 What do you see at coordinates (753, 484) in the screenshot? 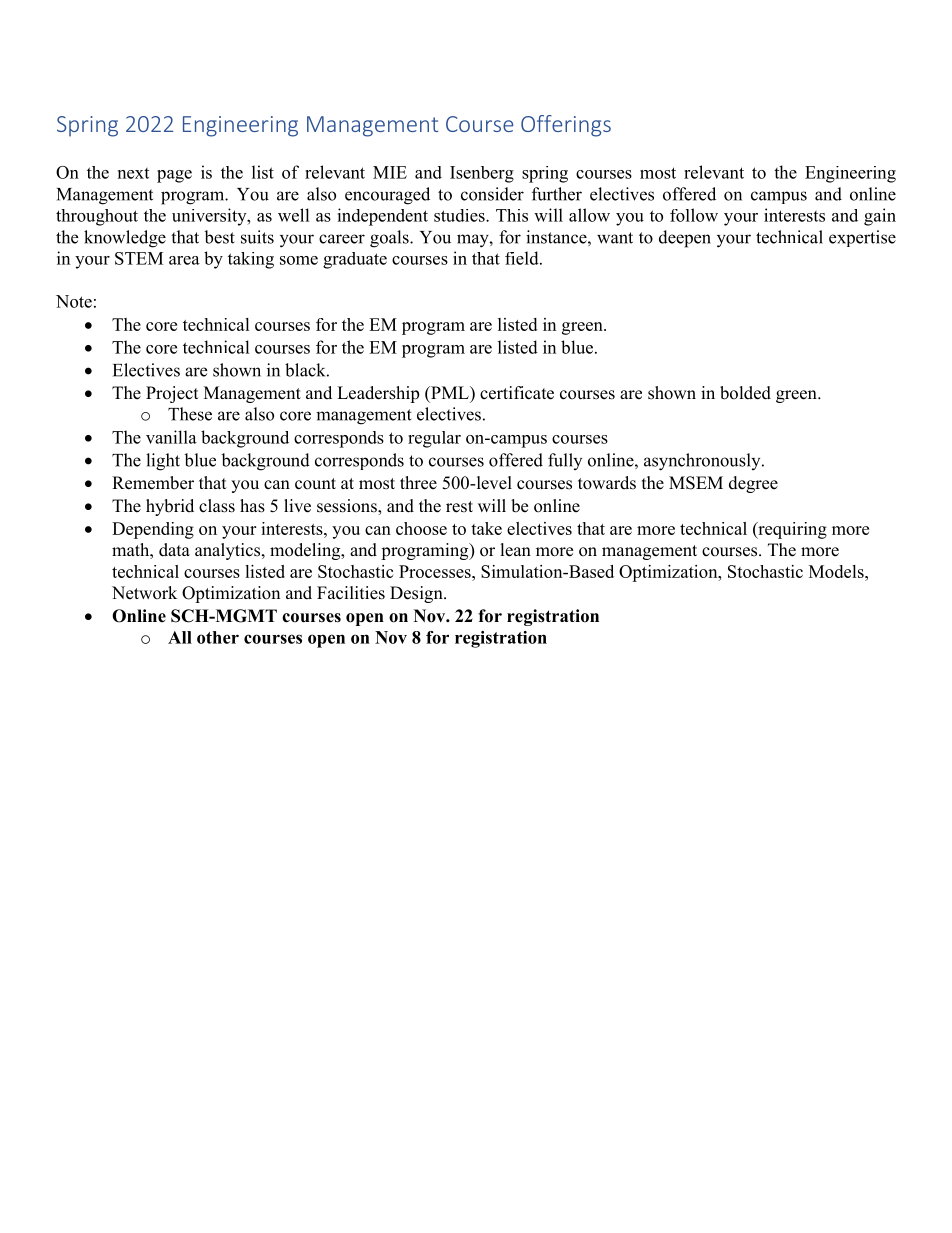
I see `degree` at bounding box center [753, 484].
